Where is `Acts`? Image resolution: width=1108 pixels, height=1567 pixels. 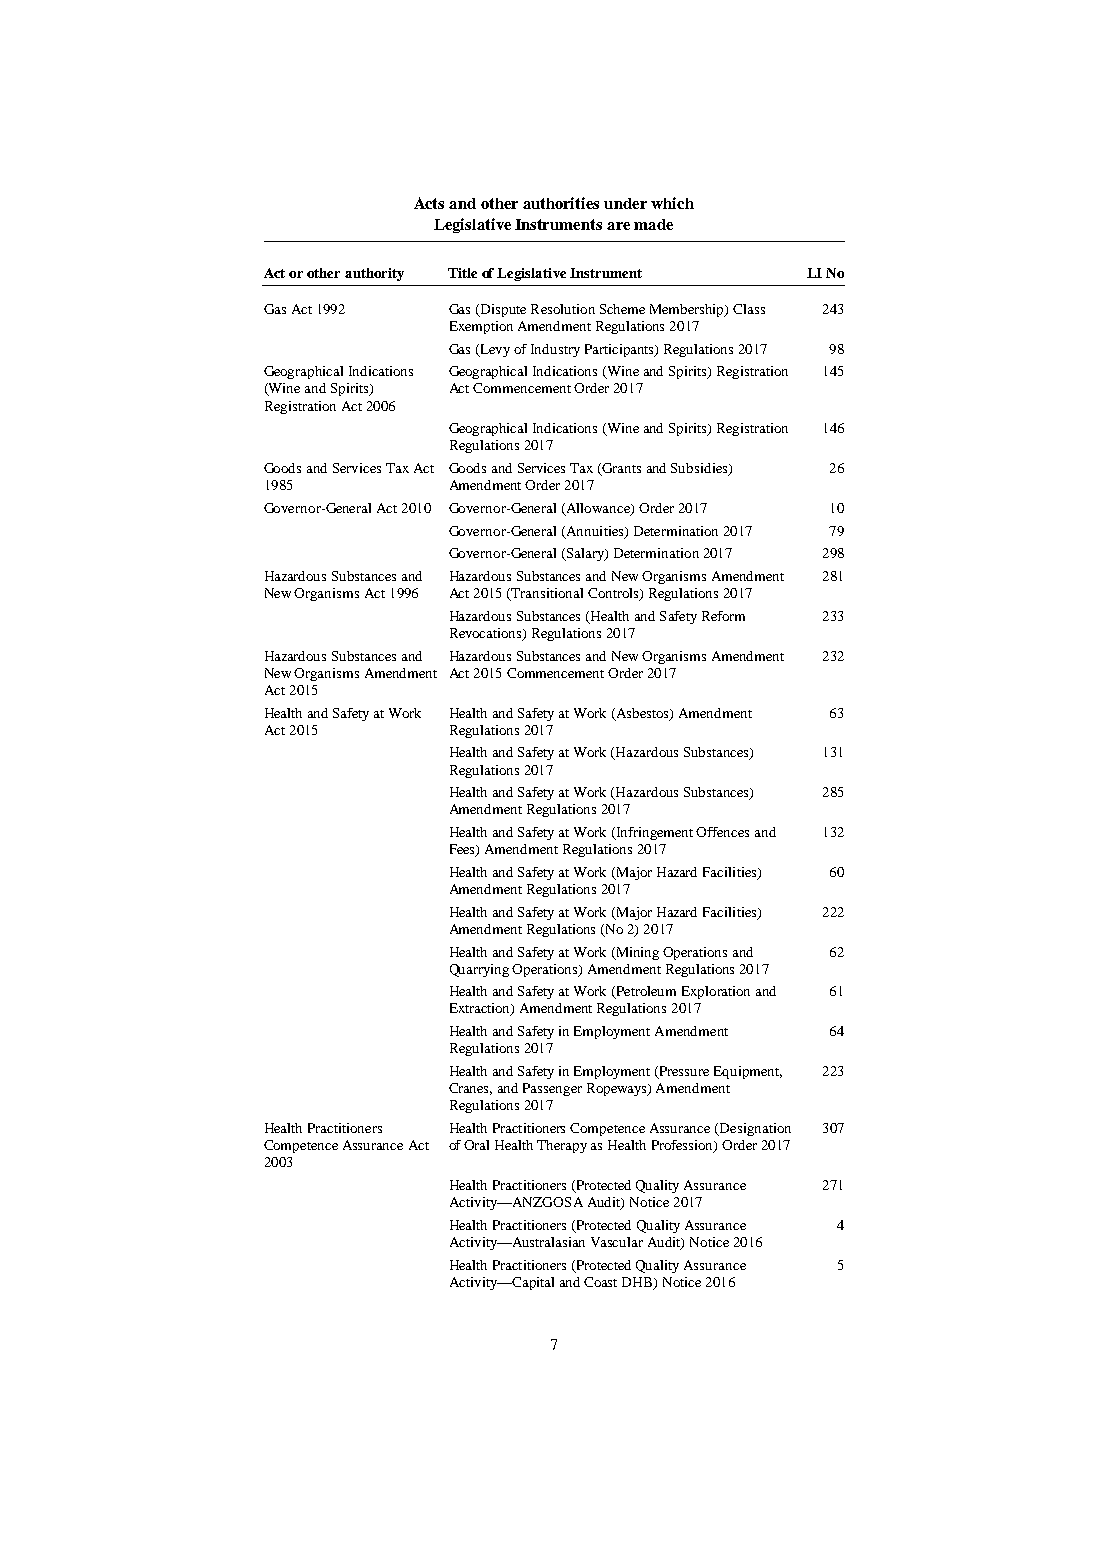
Acts is located at coordinates (429, 203).
